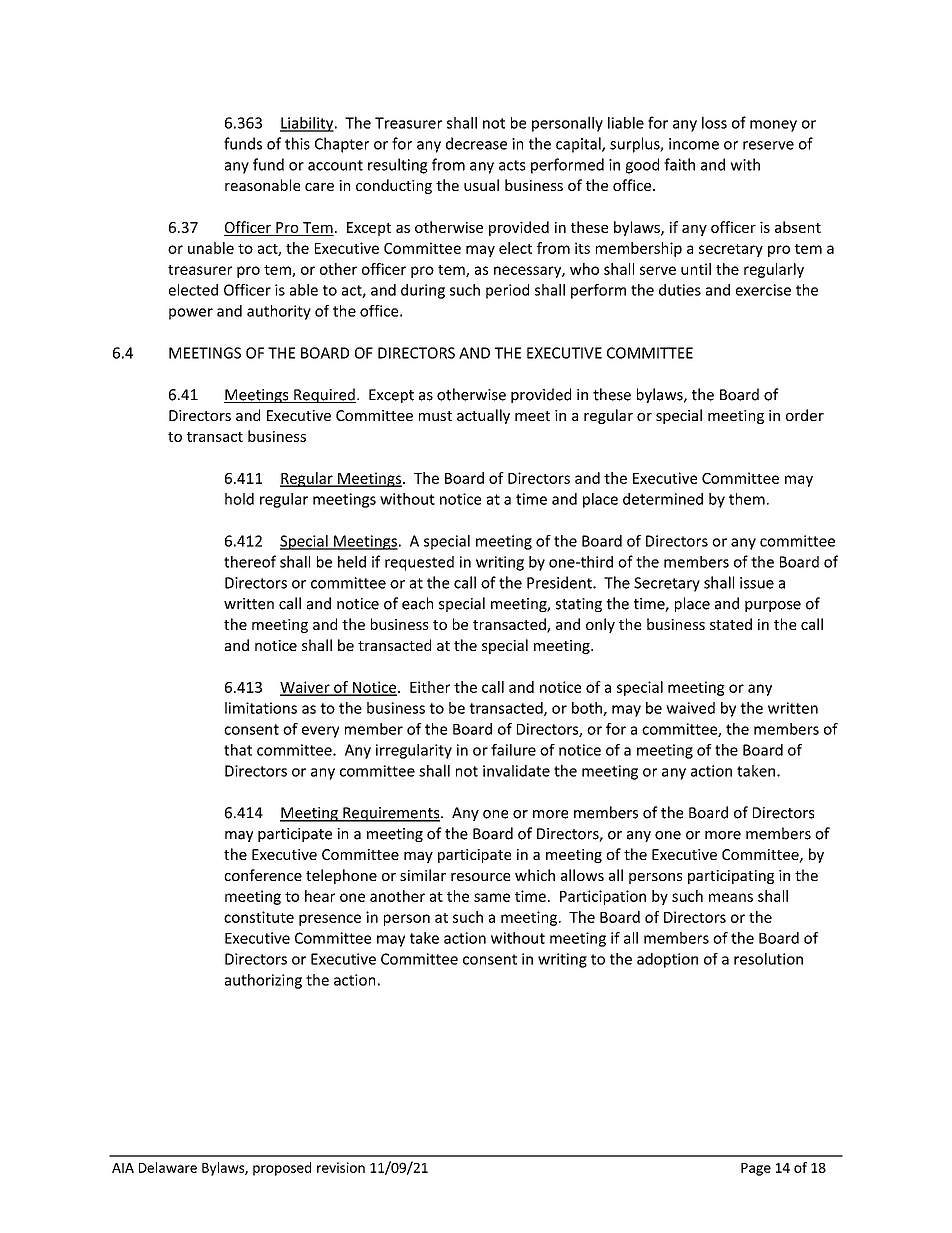  I want to click on Requirements, so click(391, 814).
